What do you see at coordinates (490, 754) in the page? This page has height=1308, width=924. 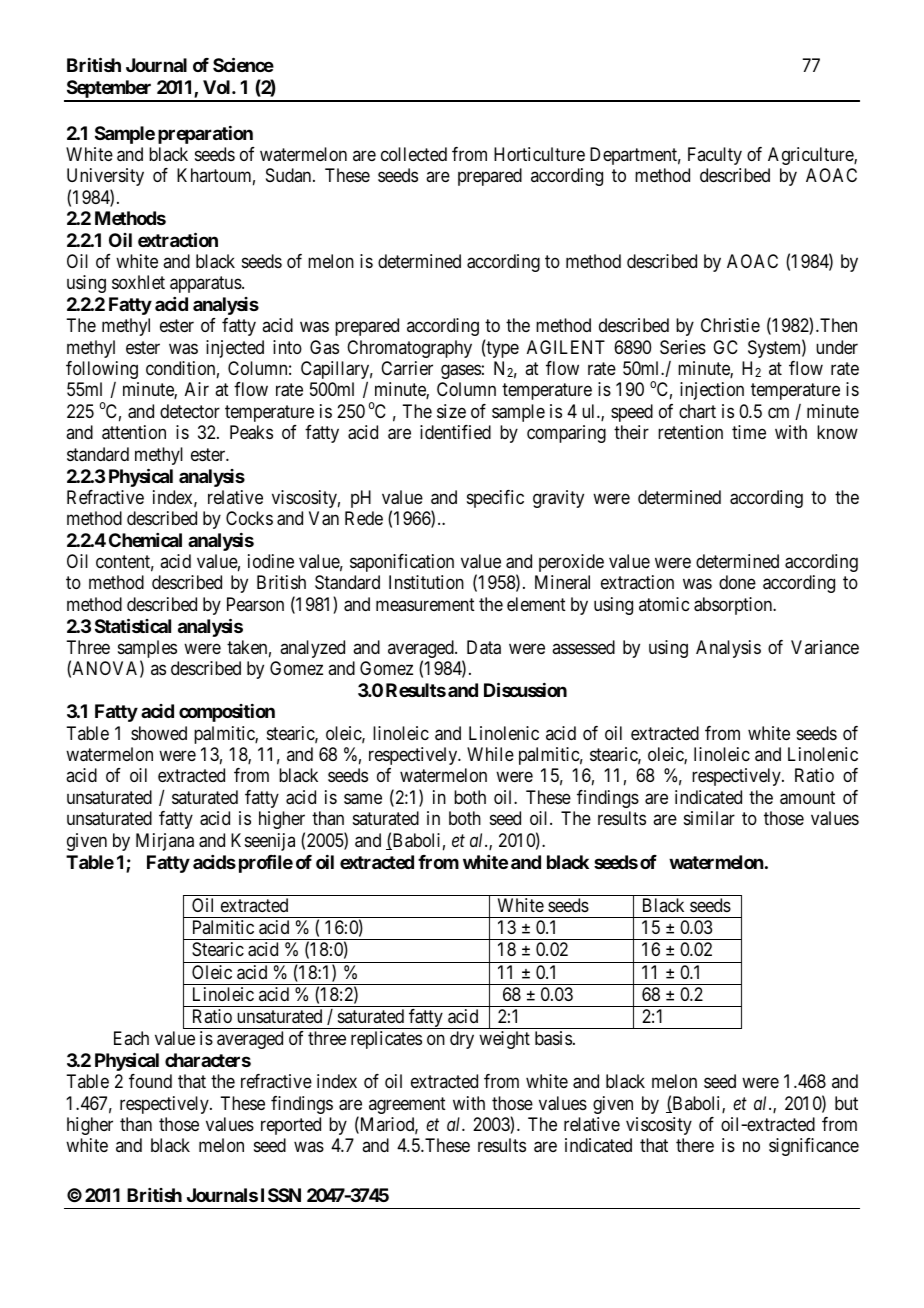 I see `While` at bounding box center [490, 754].
